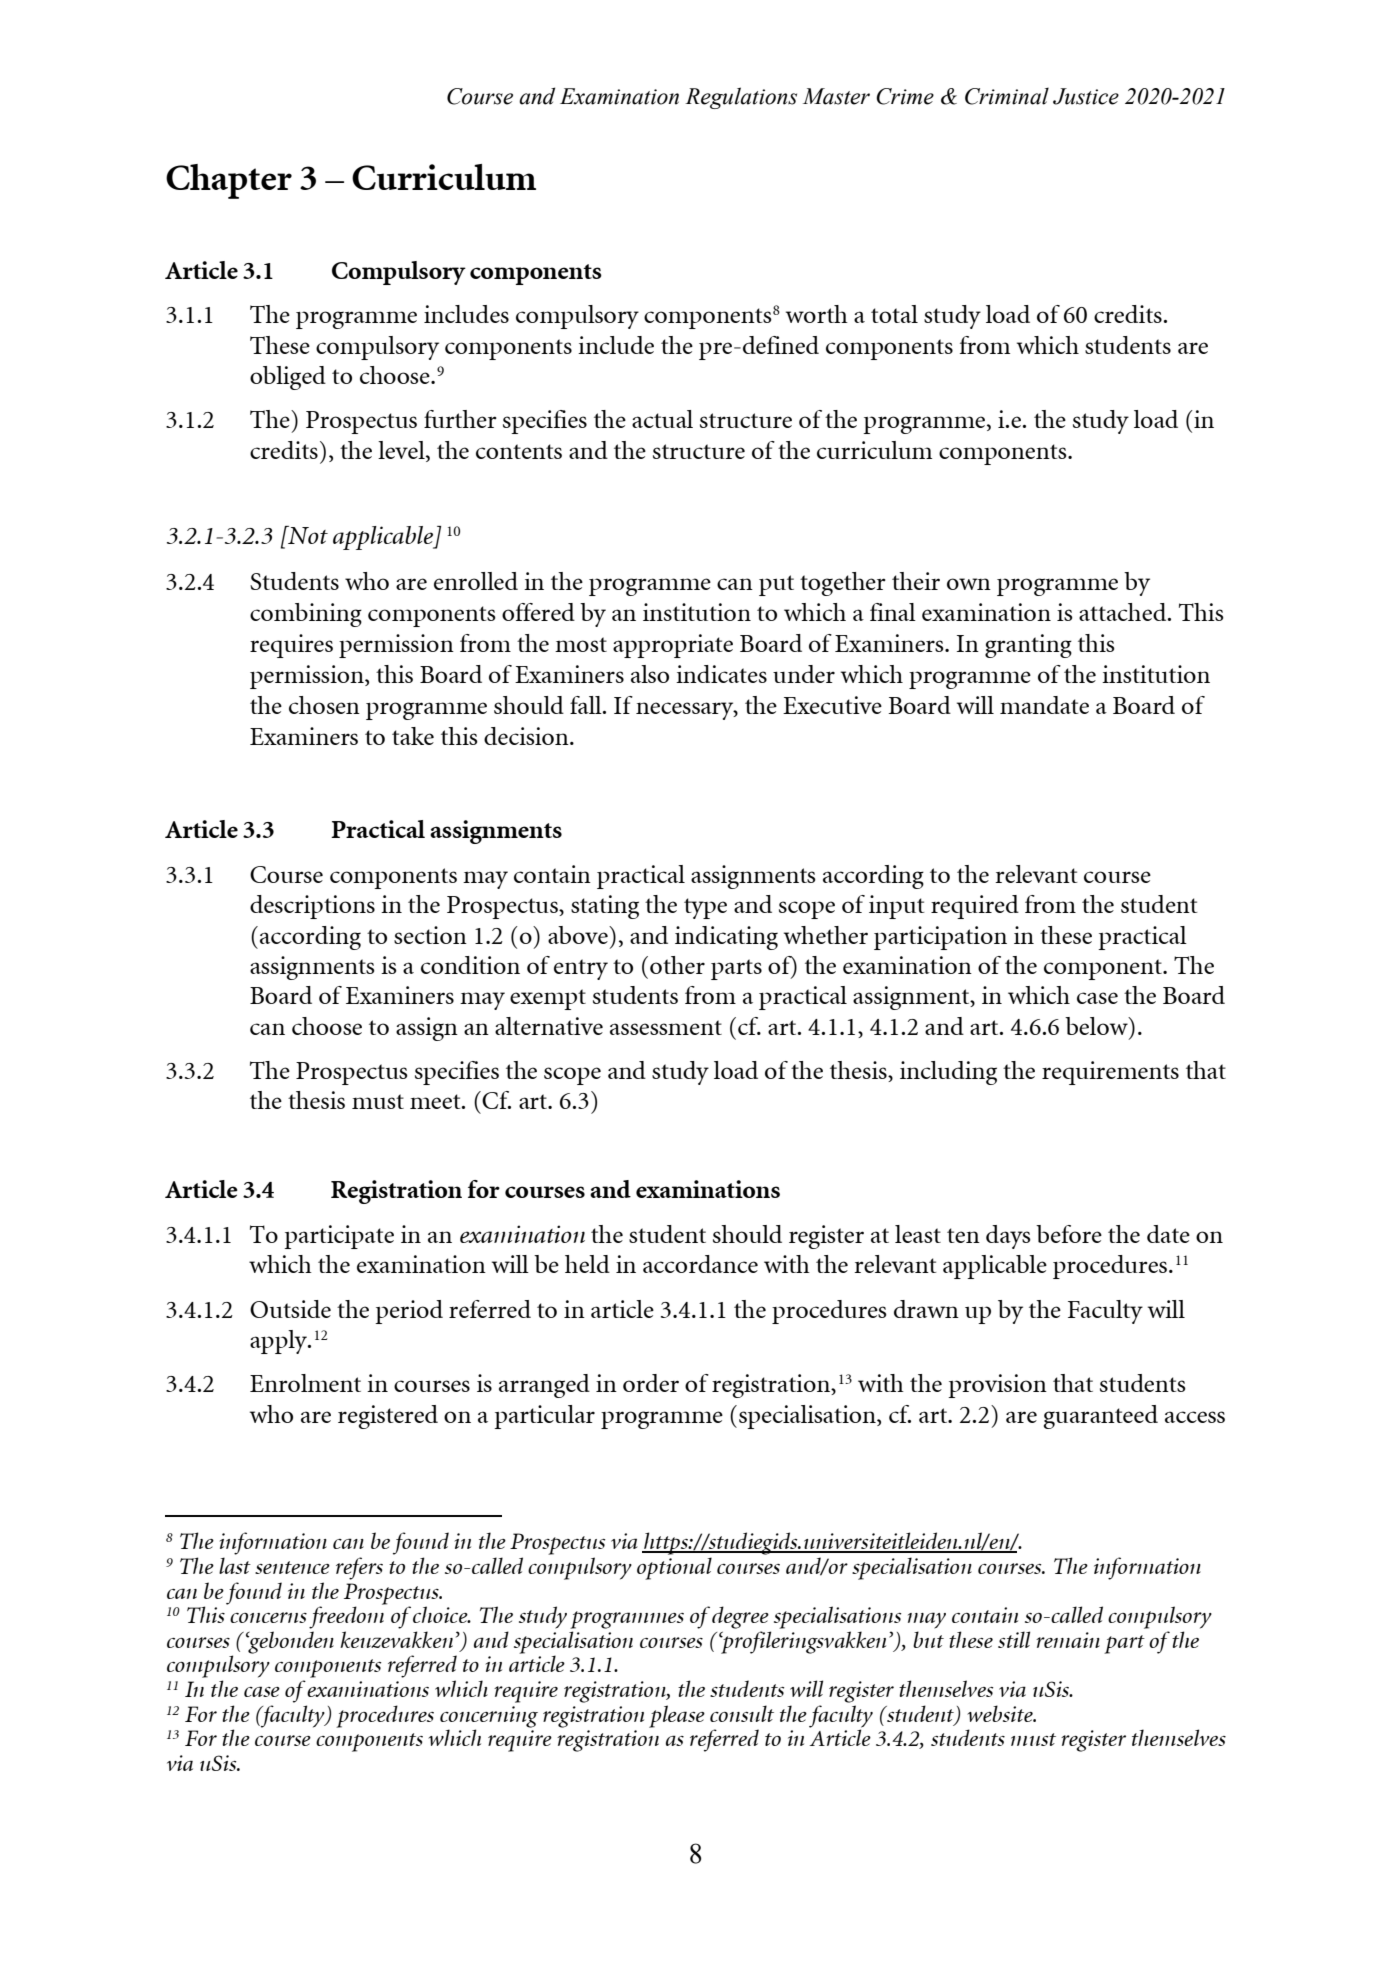 The width and height of the page is (1392, 1968). Describe the element at coordinates (290, 1309) in the page. I see `Outside` at that location.
